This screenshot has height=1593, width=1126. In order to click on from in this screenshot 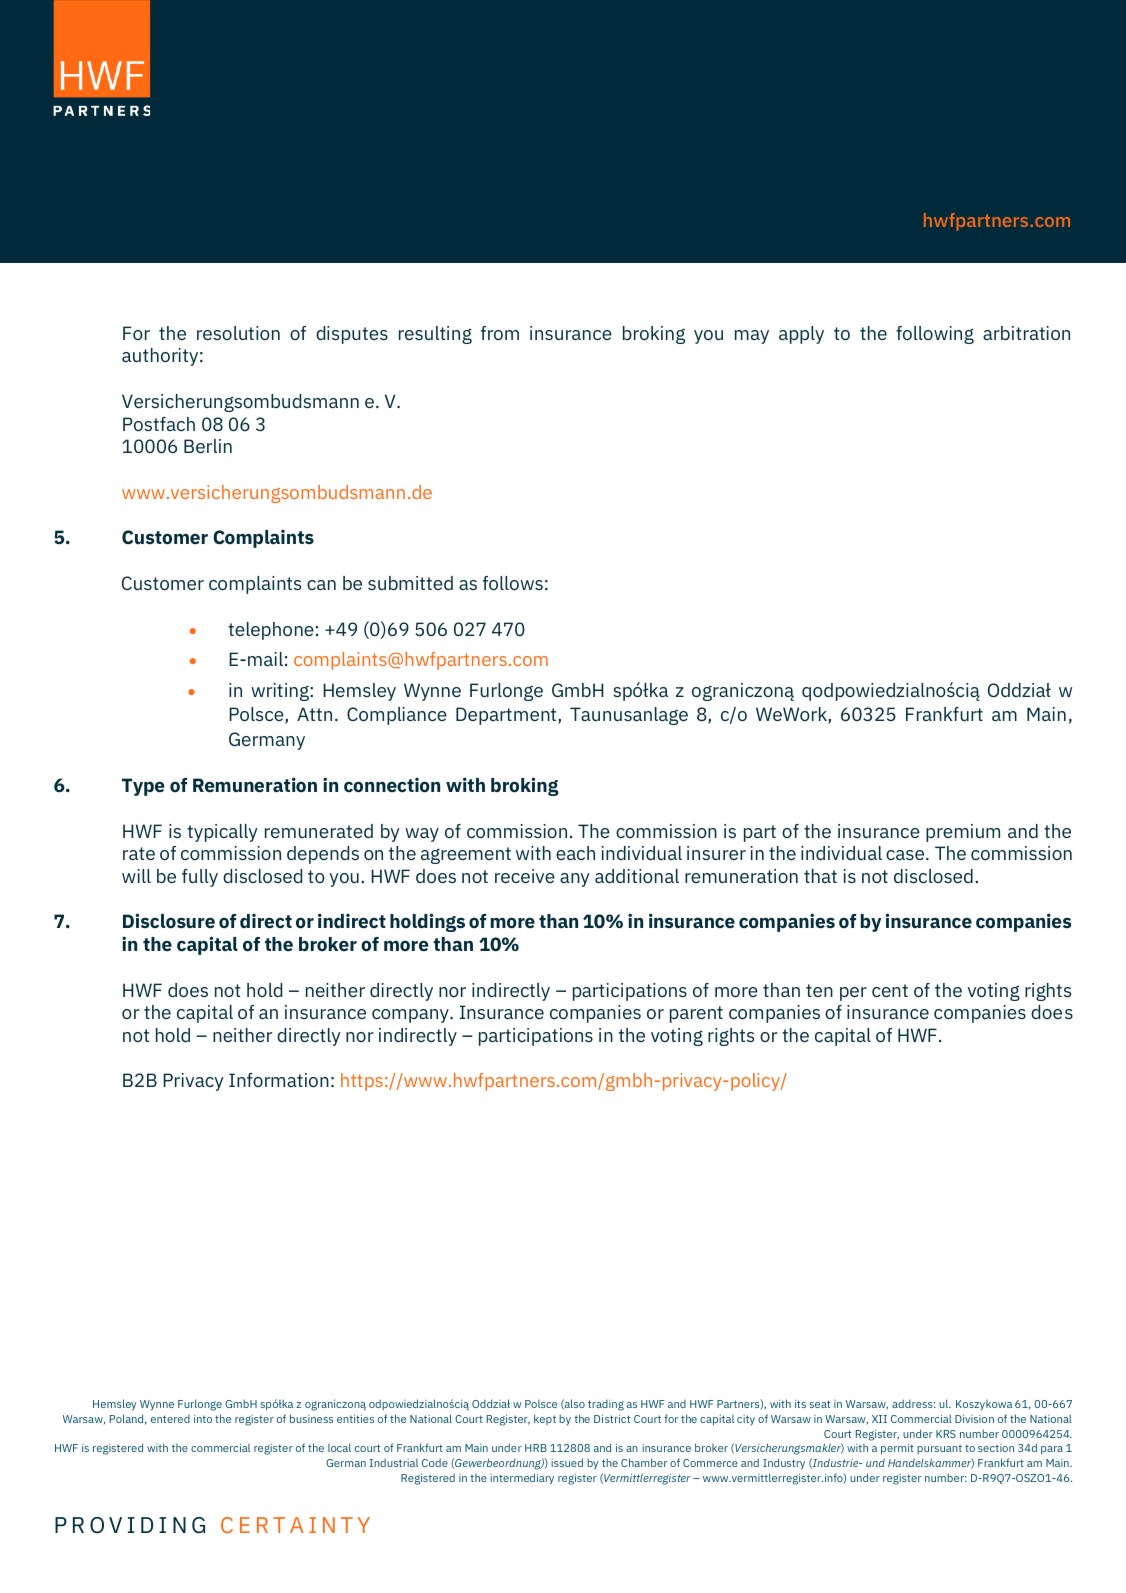, I will do `click(500, 333)`.
